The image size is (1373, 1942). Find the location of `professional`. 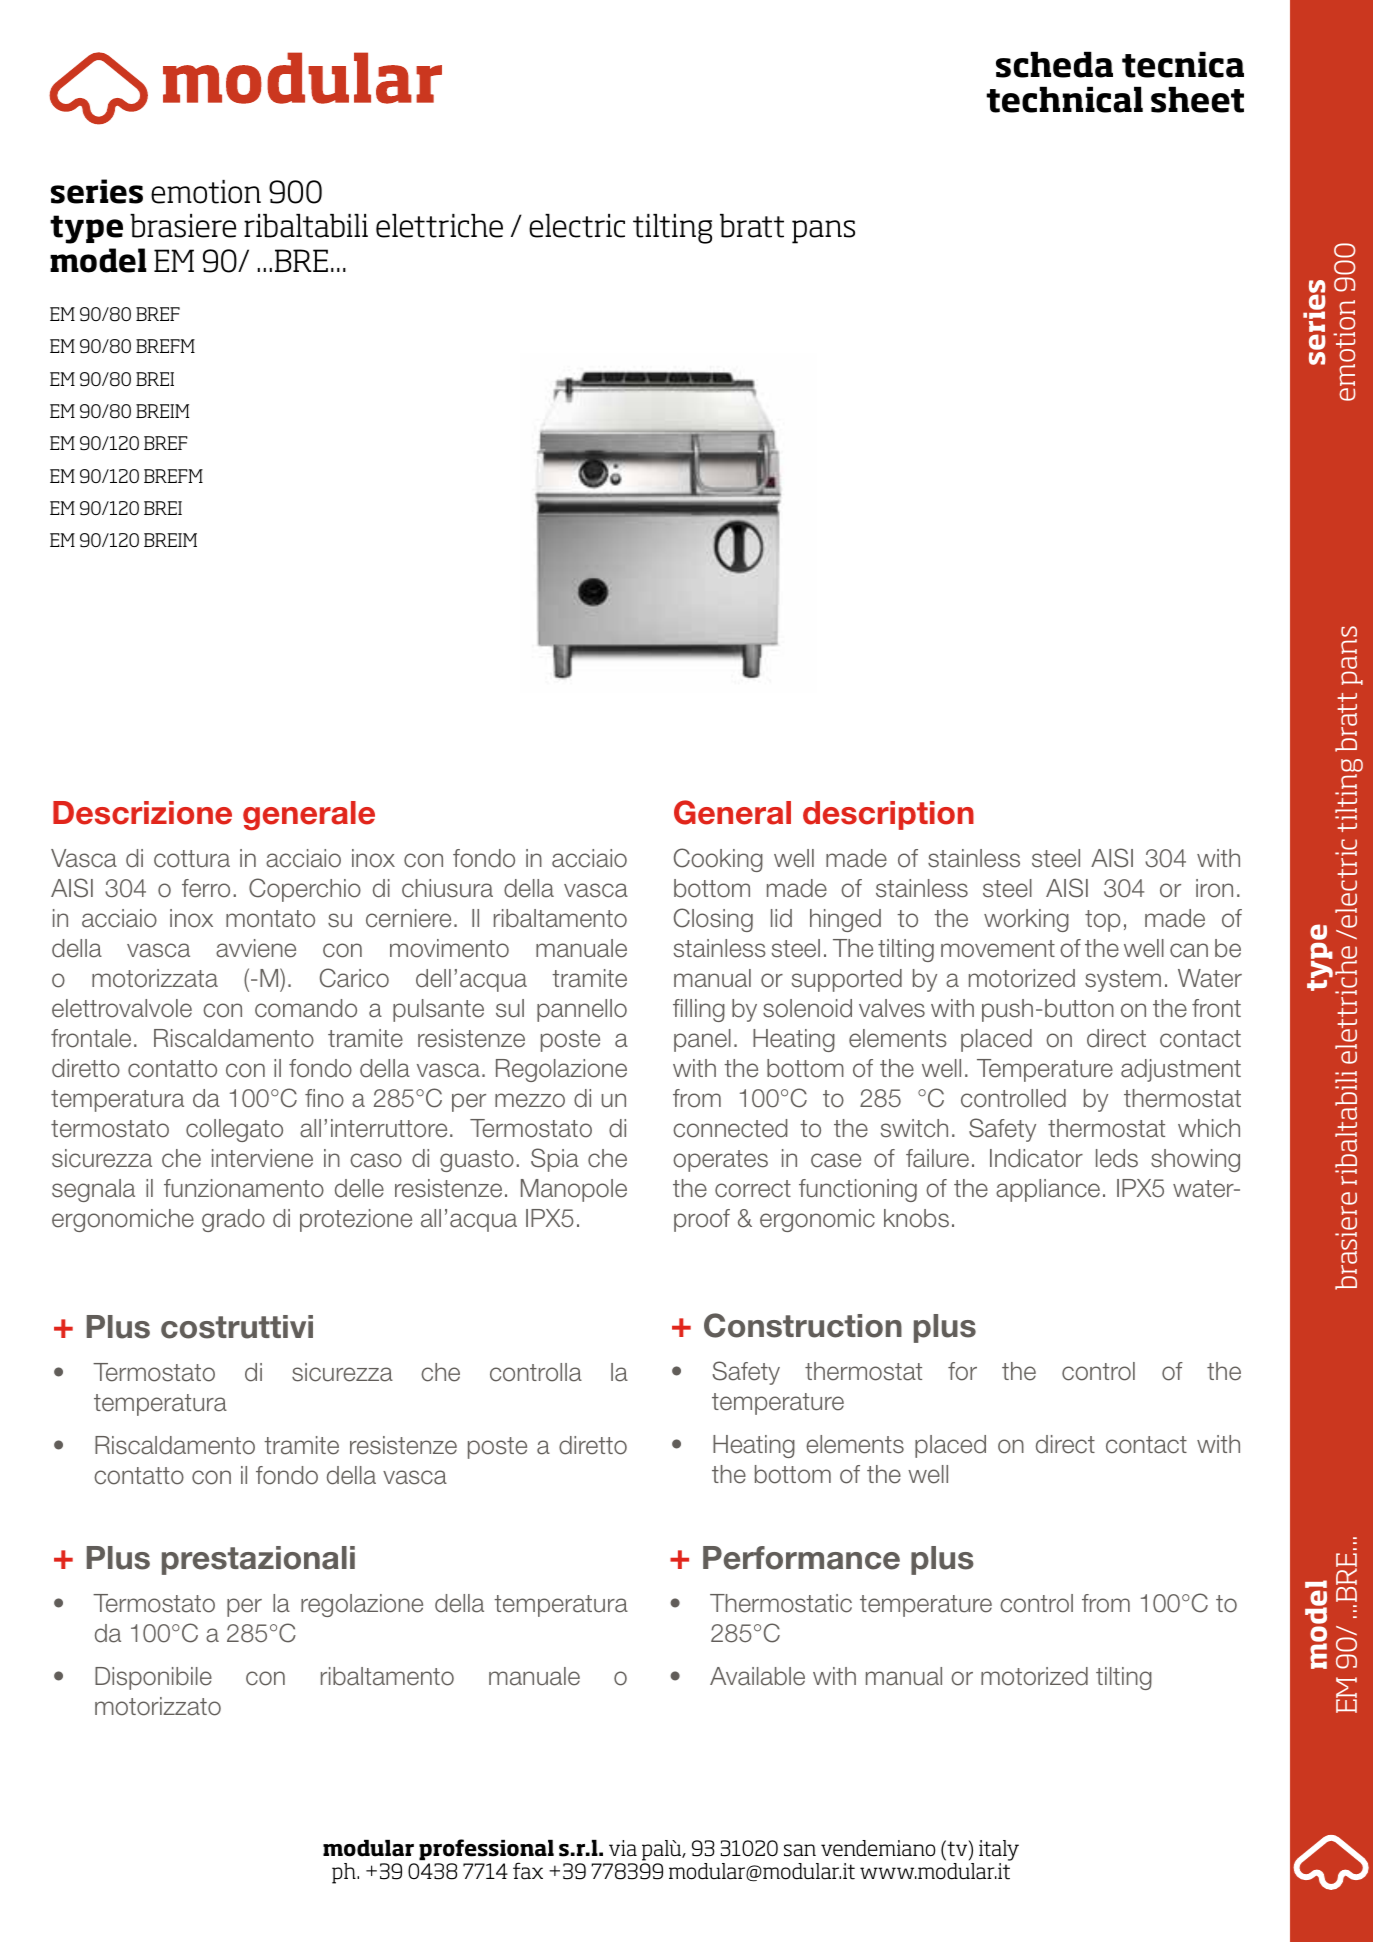

professional is located at coordinates (486, 1851).
